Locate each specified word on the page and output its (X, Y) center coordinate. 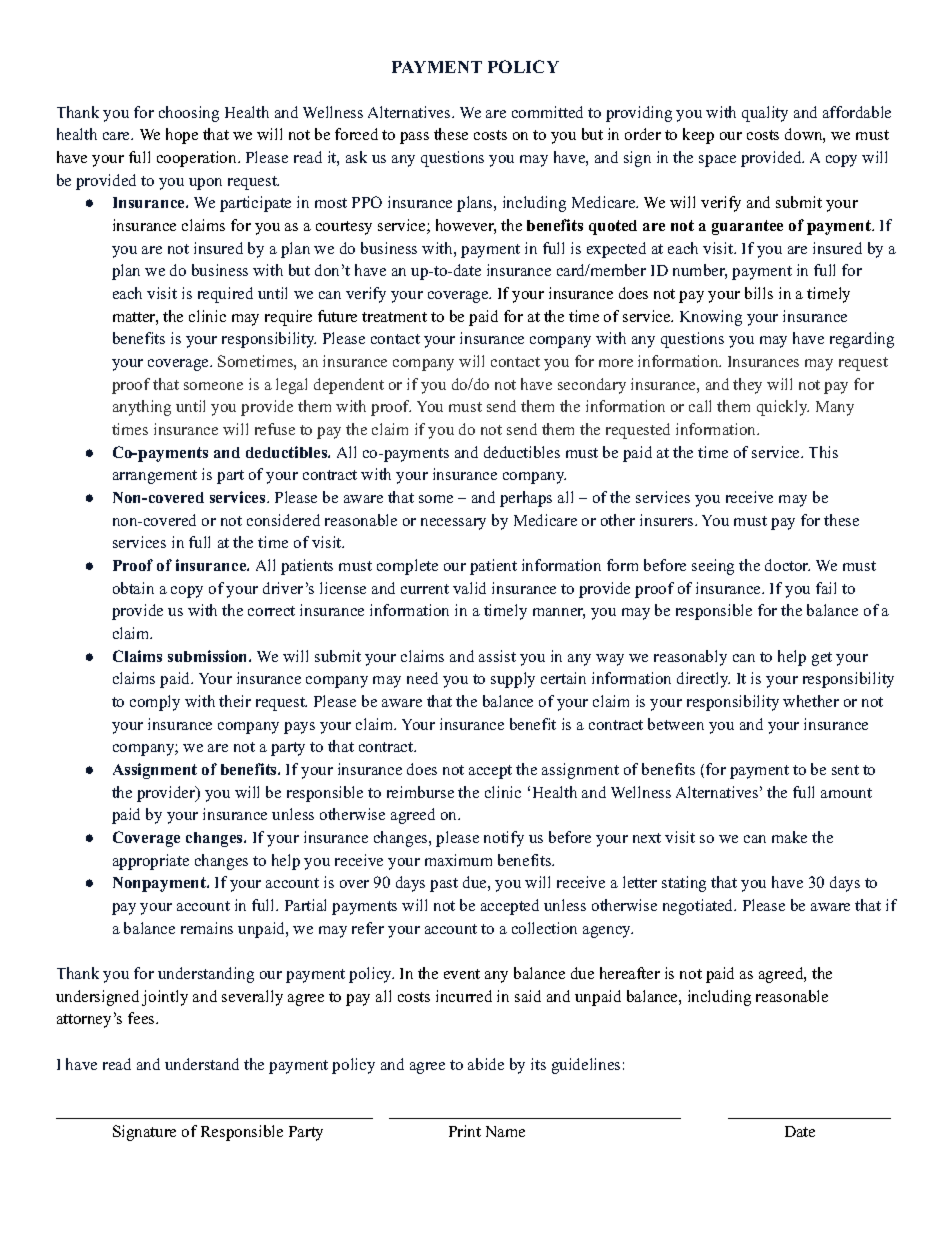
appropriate (151, 862)
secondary (592, 386)
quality (765, 114)
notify (504, 839)
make (789, 837)
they (747, 386)
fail (826, 588)
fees (142, 1018)
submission (209, 656)
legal (291, 386)
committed (547, 112)
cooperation (198, 159)
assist (497, 656)
